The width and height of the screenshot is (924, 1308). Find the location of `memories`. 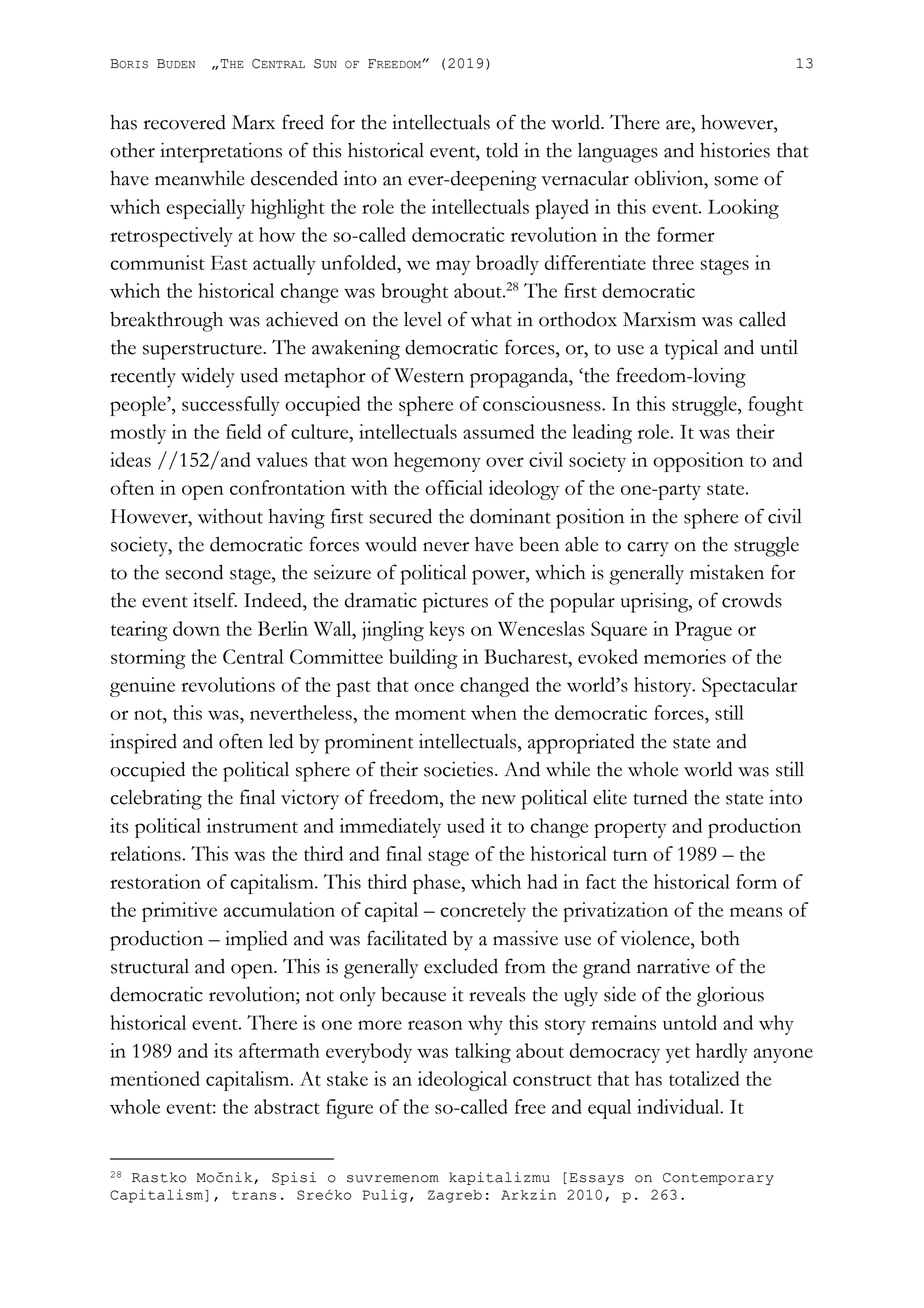

memories is located at coordinates (685, 656).
